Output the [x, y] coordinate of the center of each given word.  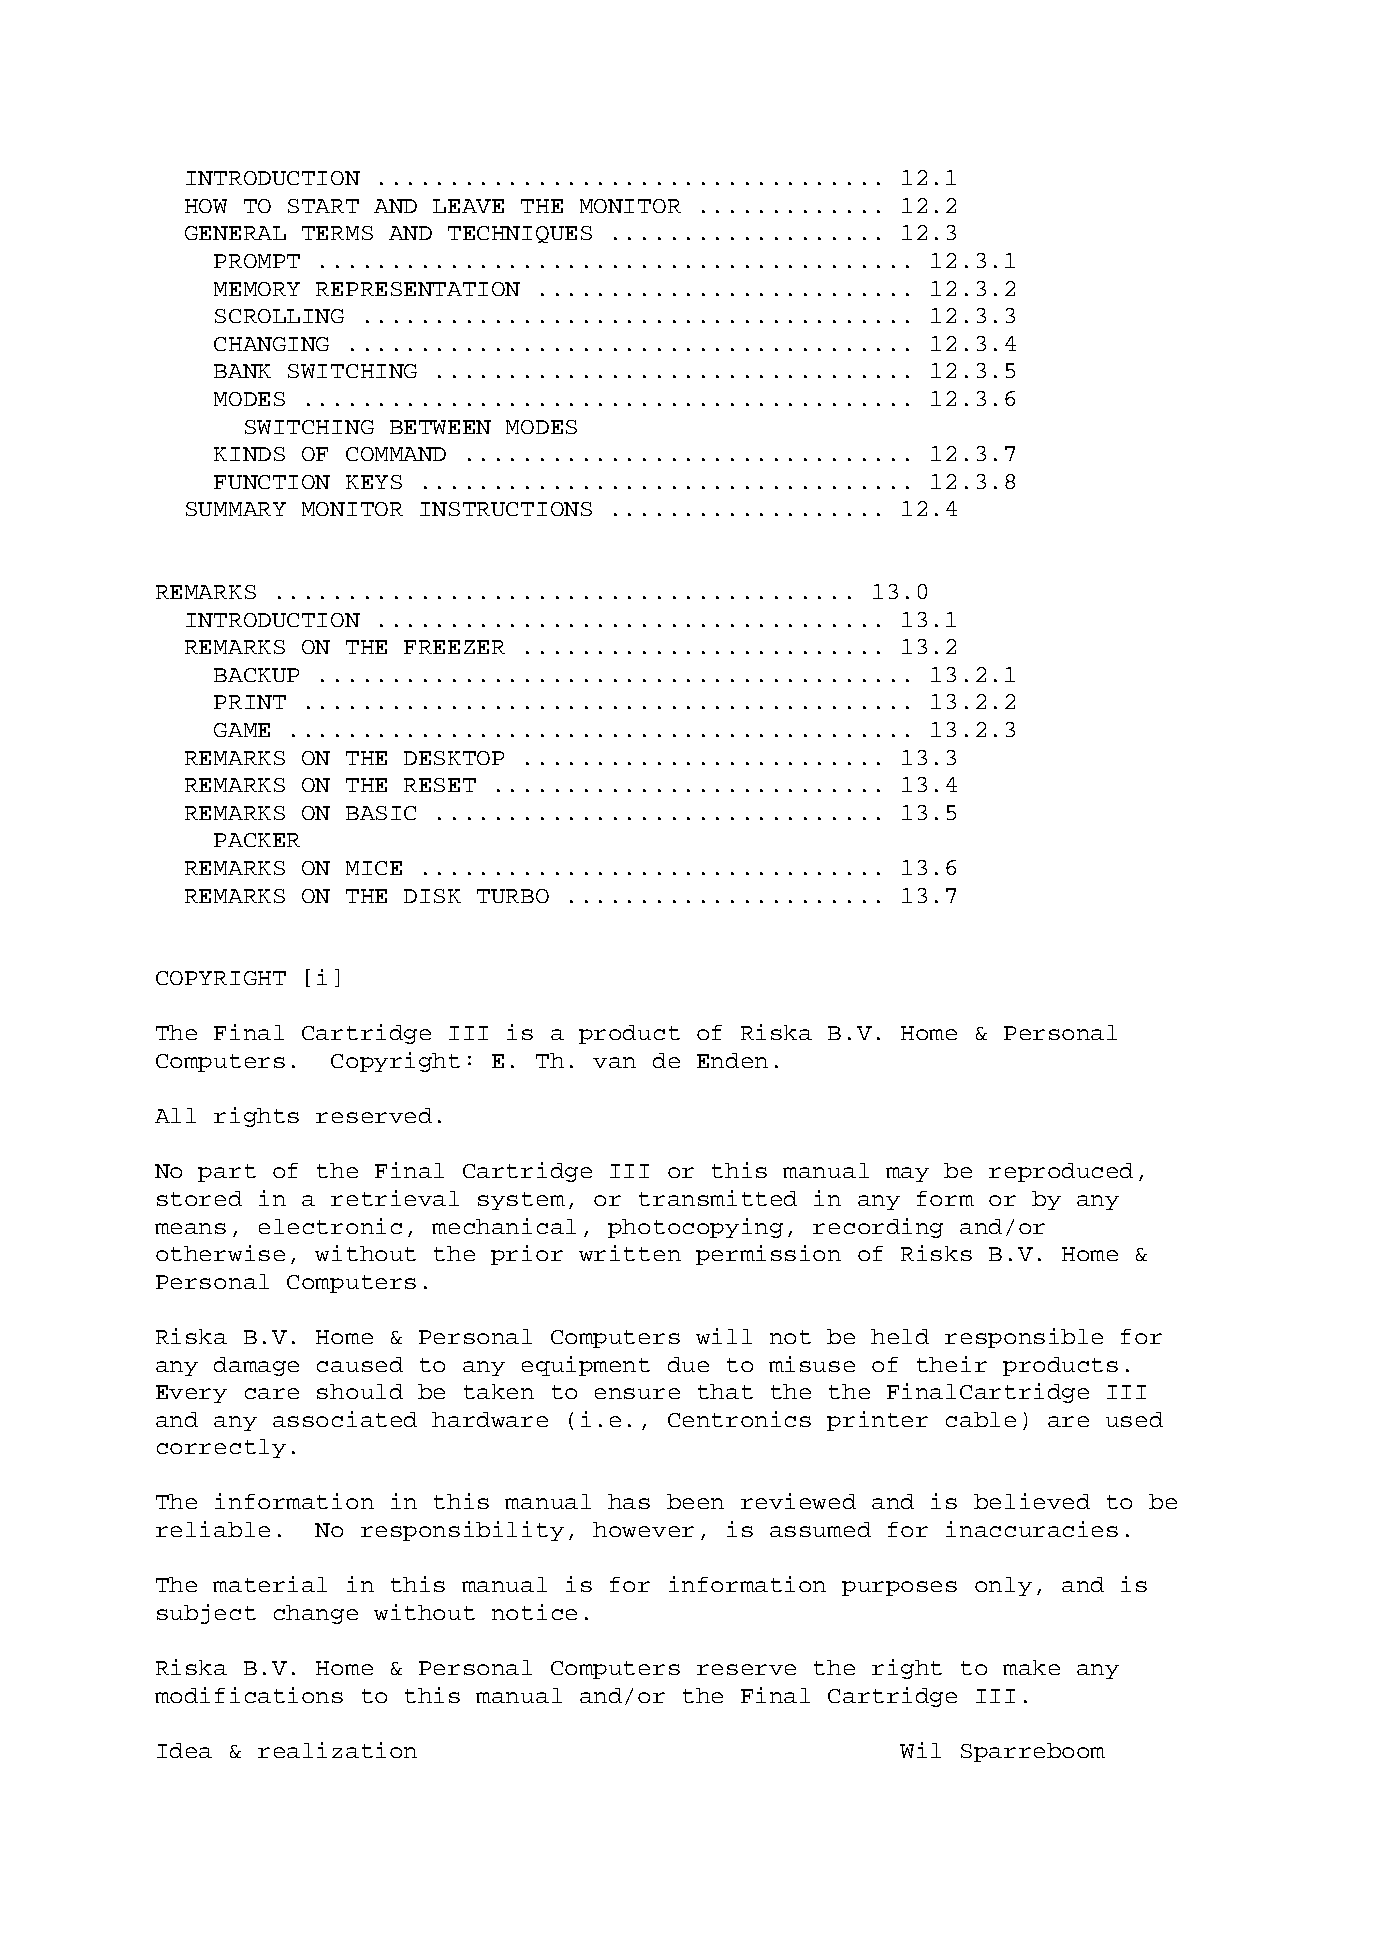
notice [534, 1612]
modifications [249, 1695]
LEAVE [468, 206]
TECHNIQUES [520, 234]
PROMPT [257, 261]
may [907, 1174]
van [614, 1062]
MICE [374, 868]
